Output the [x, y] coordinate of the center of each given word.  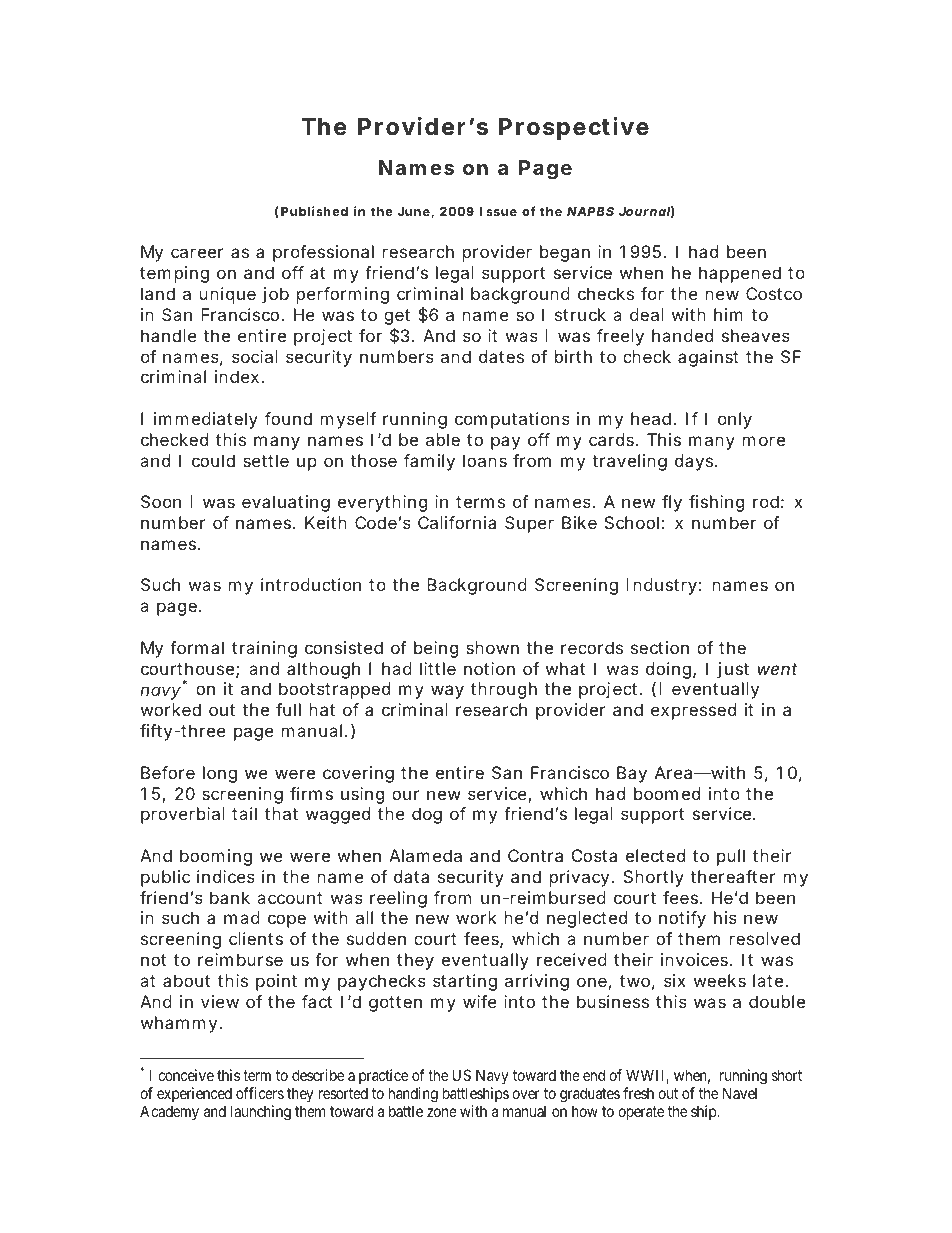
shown [492, 647]
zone [442, 1112]
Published [314, 211]
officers [260, 1093]
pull [731, 857]
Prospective [574, 128]
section [660, 647]
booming [216, 857]
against [708, 358]
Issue [498, 211]
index [237, 376]
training [264, 649]
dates [501, 356]
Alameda [425, 855]
